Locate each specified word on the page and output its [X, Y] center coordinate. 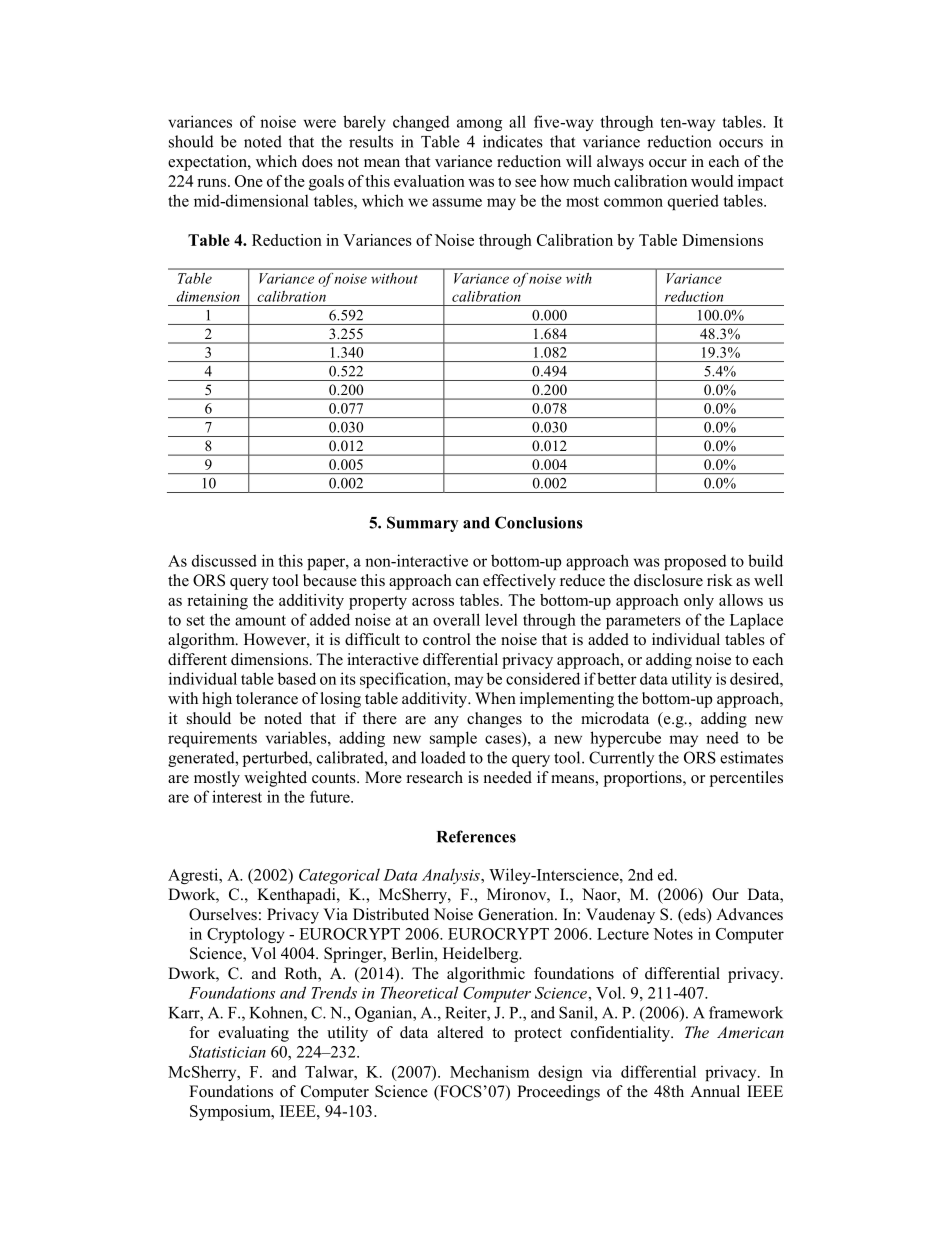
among [479, 125]
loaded [443, 757]
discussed [224, 560]
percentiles [746, 779]
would [712, 181]
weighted [275, 779]
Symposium [231, 1113]
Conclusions [539, 522]
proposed [695, 562]
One [249, 181]
